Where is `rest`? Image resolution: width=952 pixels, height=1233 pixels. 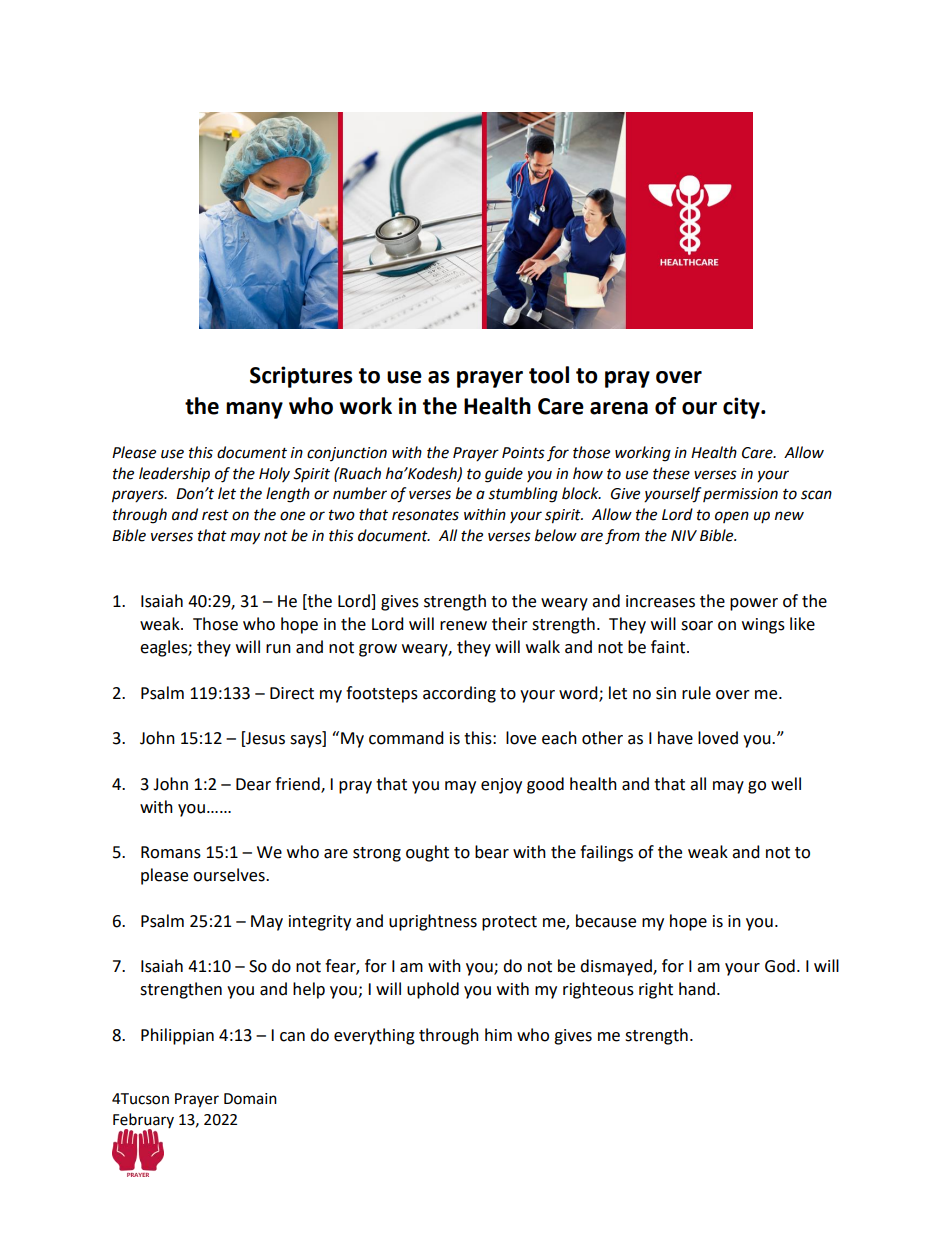
rest is located at coordinates (215, 515).
